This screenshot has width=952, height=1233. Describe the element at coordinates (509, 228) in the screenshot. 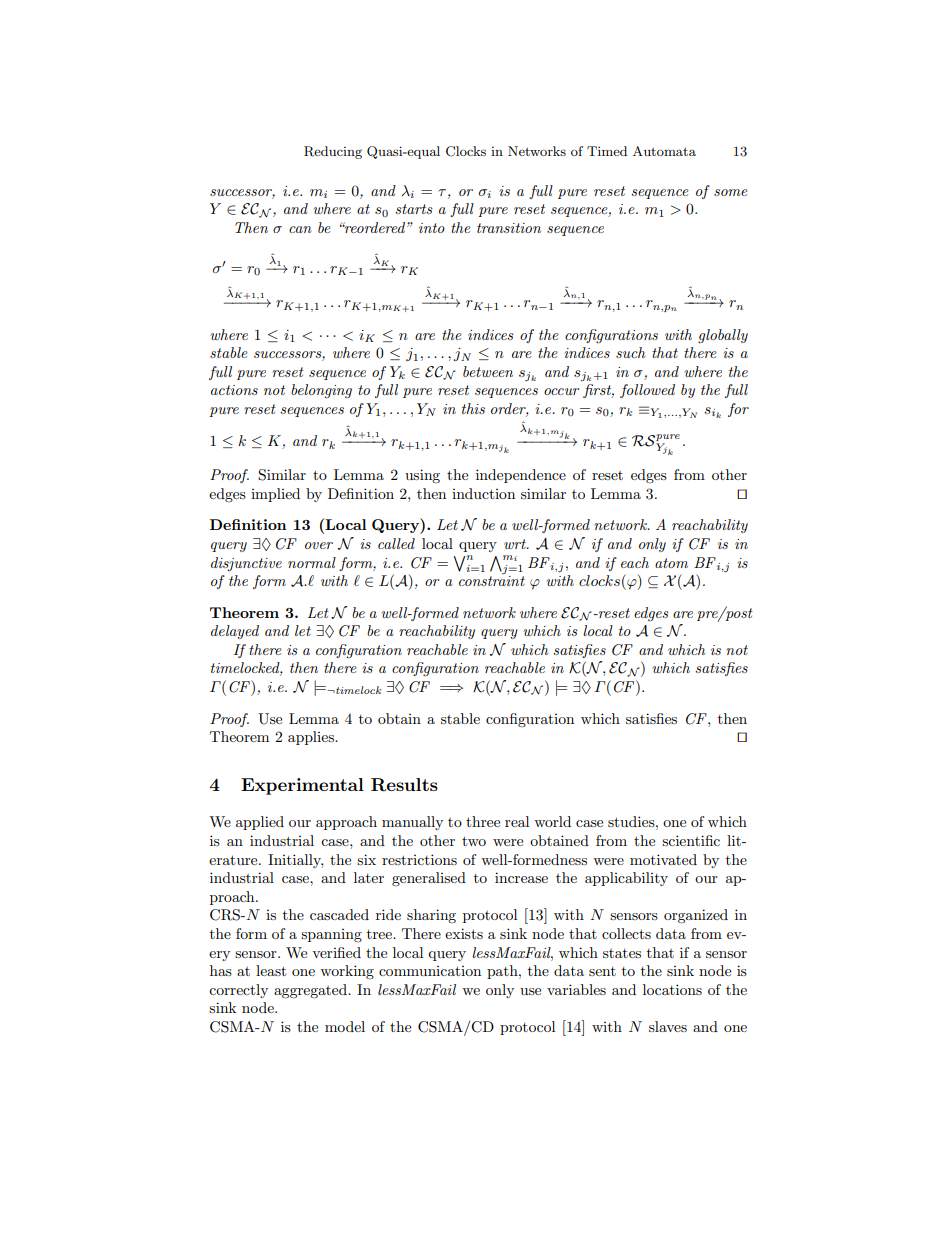

I see `transition` at that location.
